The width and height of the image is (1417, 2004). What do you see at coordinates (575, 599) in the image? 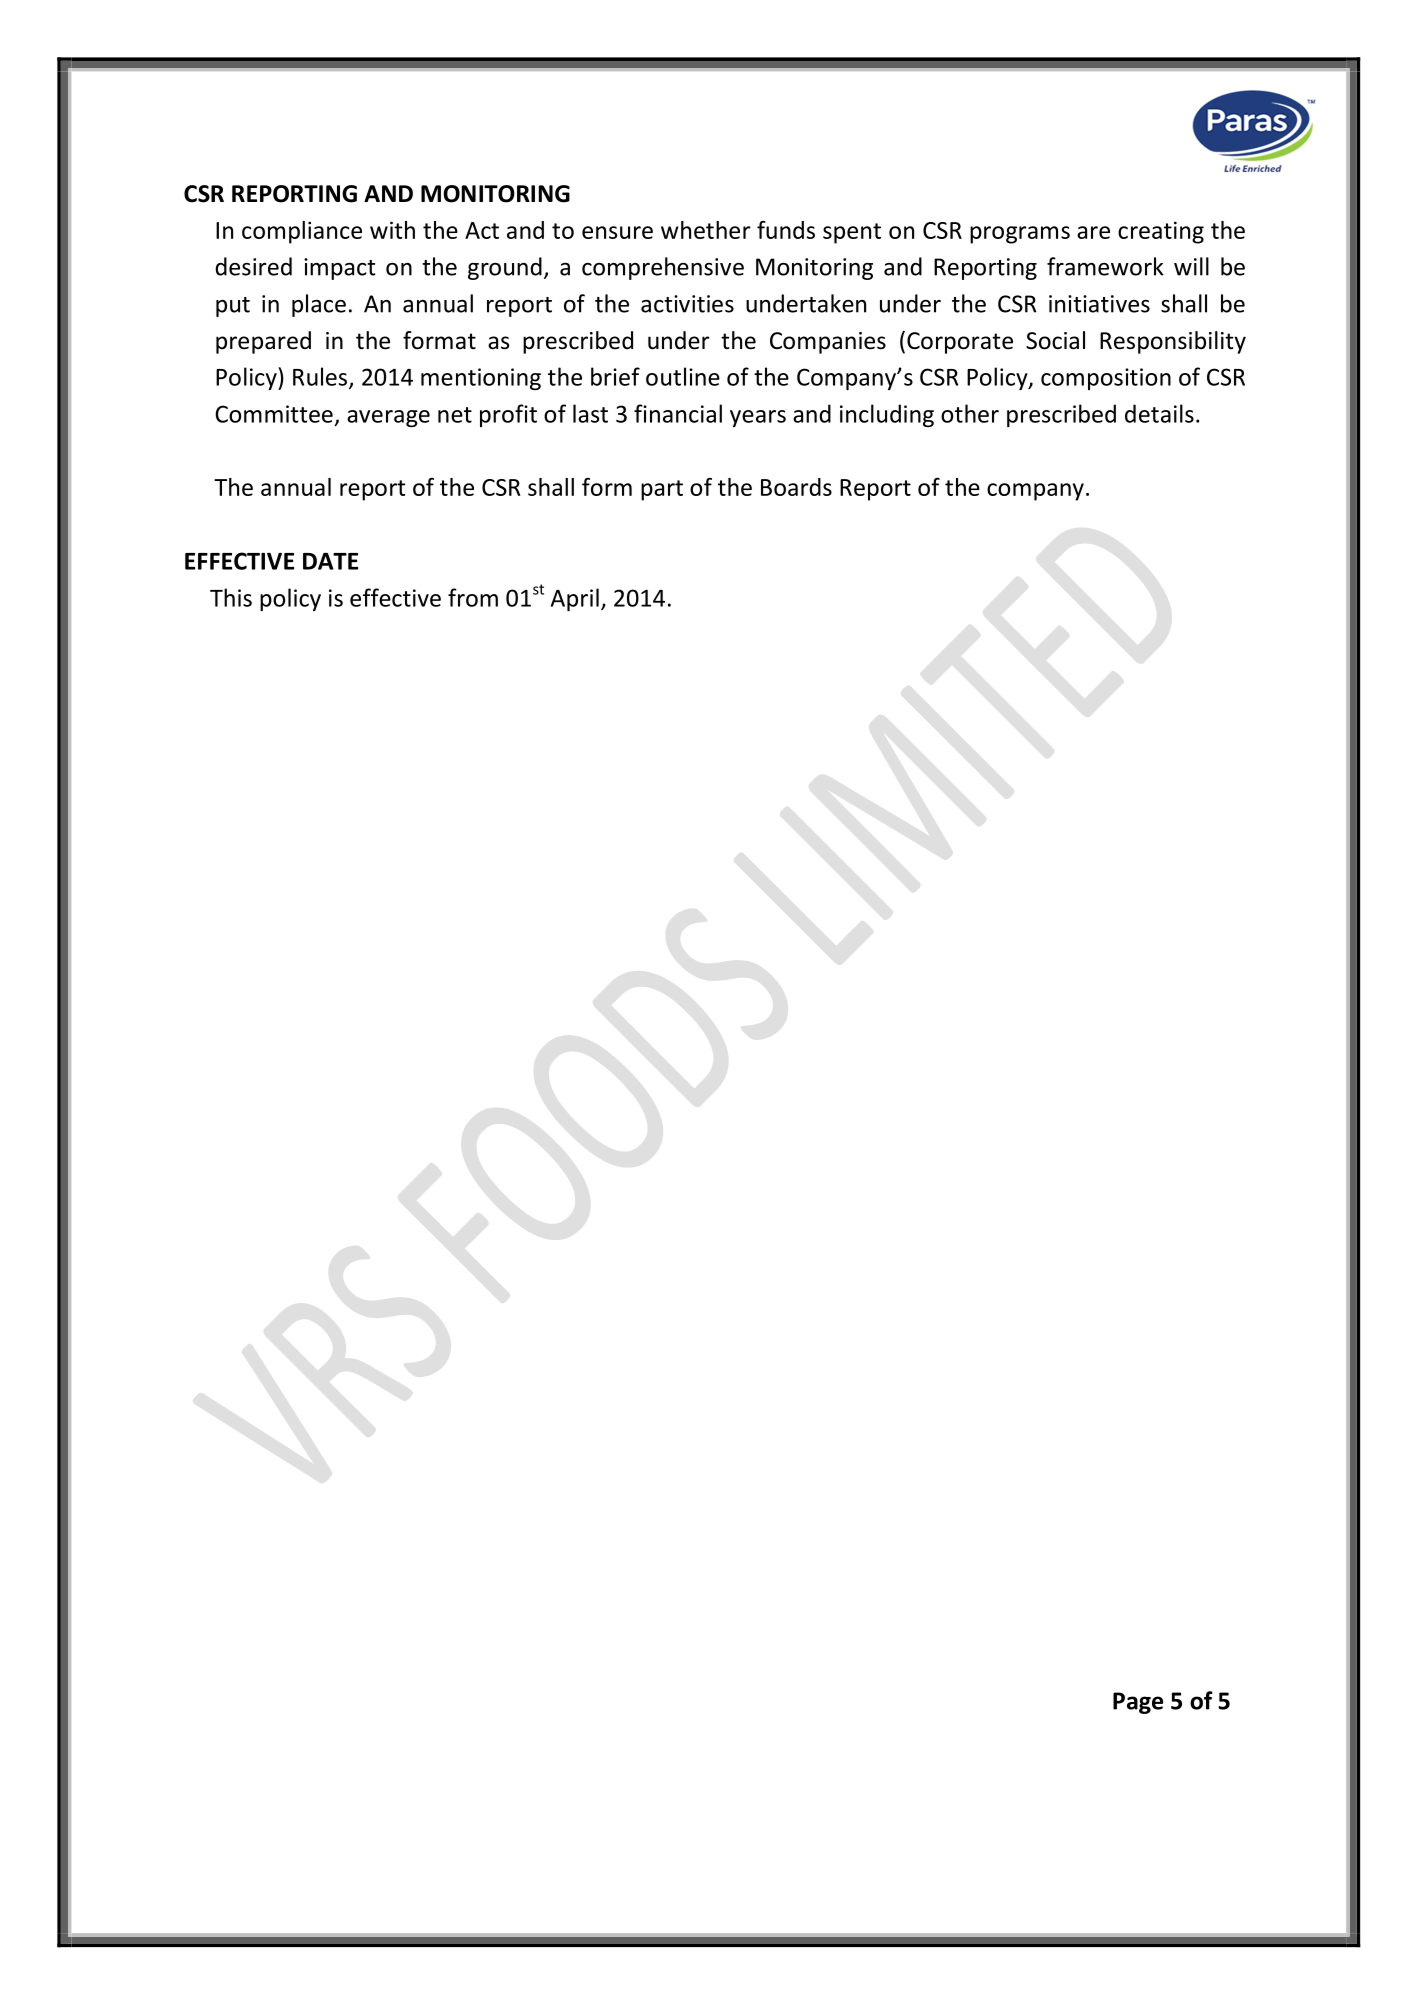
I see `April` at bounding box center [575, 599].
